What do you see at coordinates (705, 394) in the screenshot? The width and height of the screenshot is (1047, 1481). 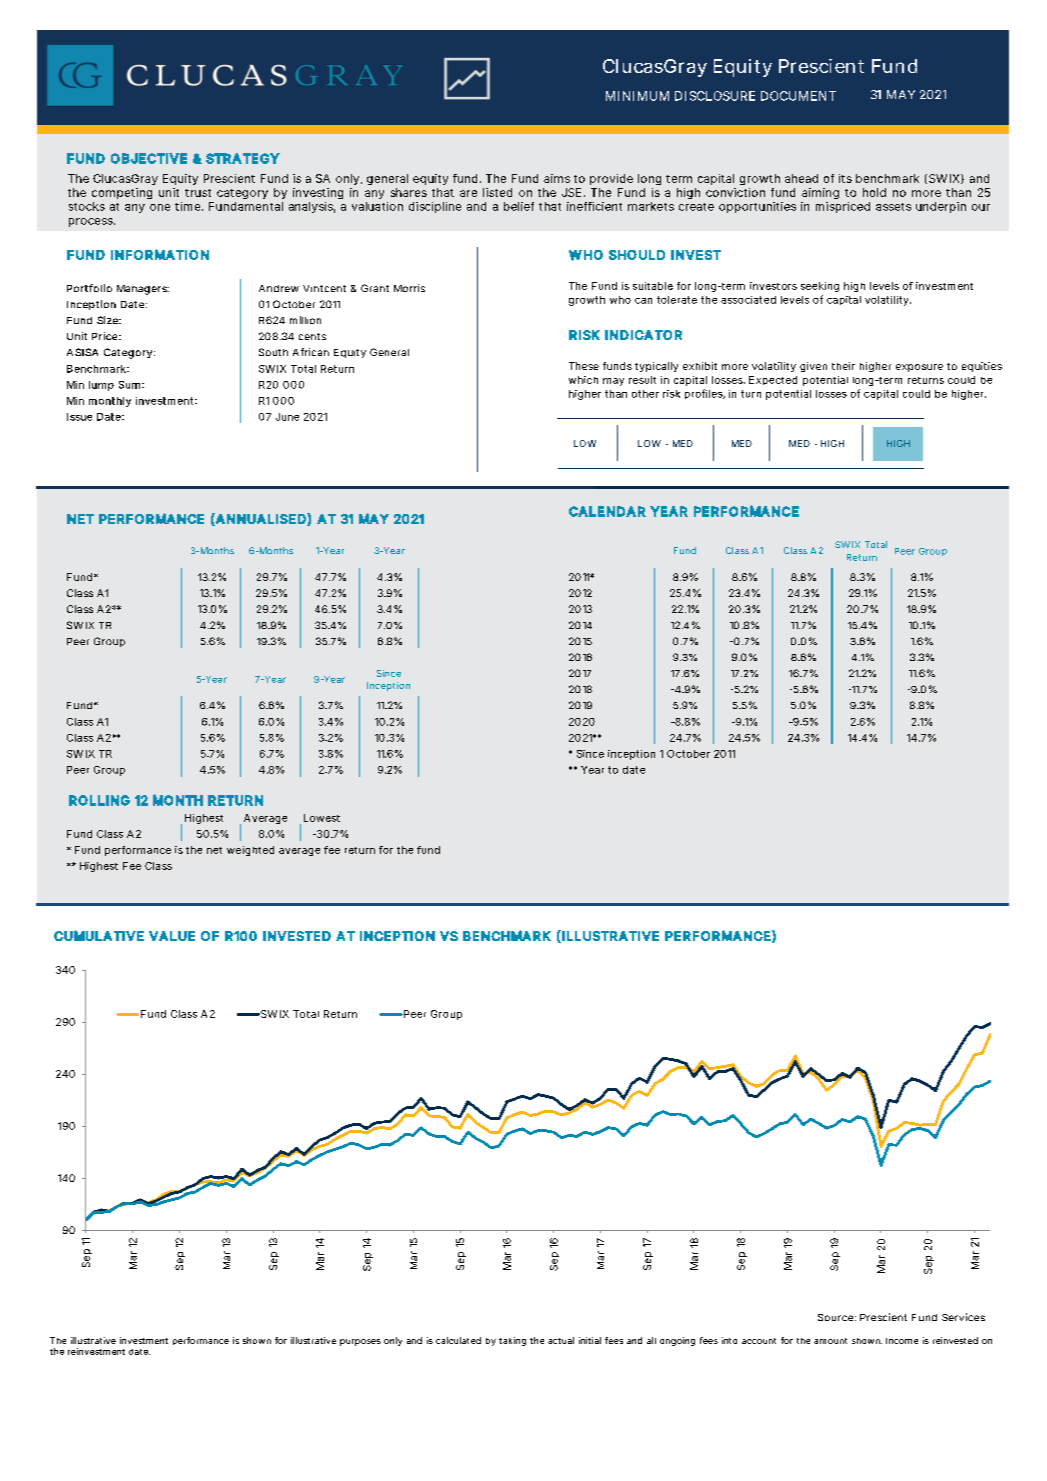 I see `profiles` at bounding box center [705, 394].
